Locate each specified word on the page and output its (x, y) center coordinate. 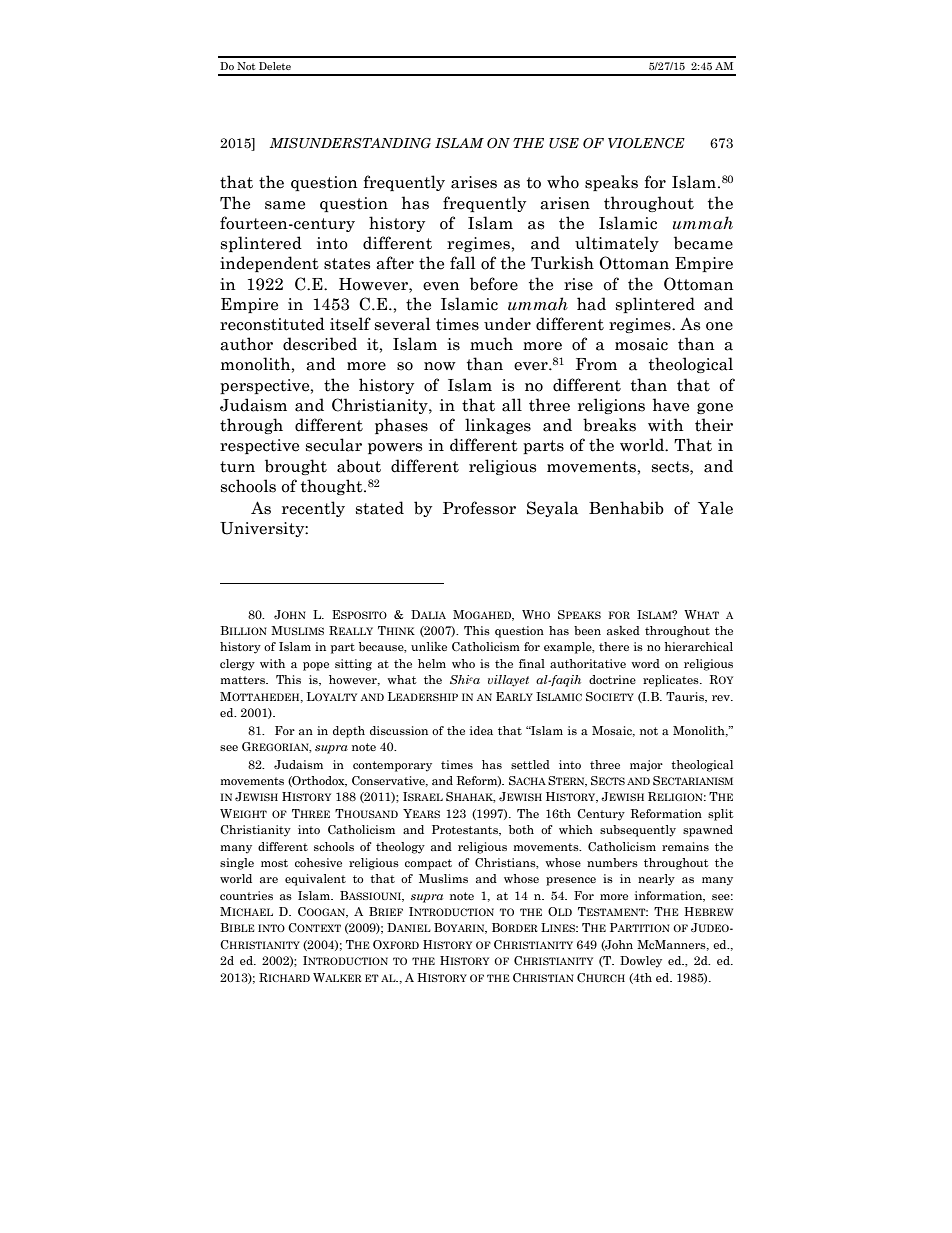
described (320, 344)
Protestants (466, 830)
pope (316, 666)
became (703, 243)
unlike (429, 646)
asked (623, 630)
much (491, 344)
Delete (275, 66)
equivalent (315, 880)
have (671, 405)
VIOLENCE (646, 143)
